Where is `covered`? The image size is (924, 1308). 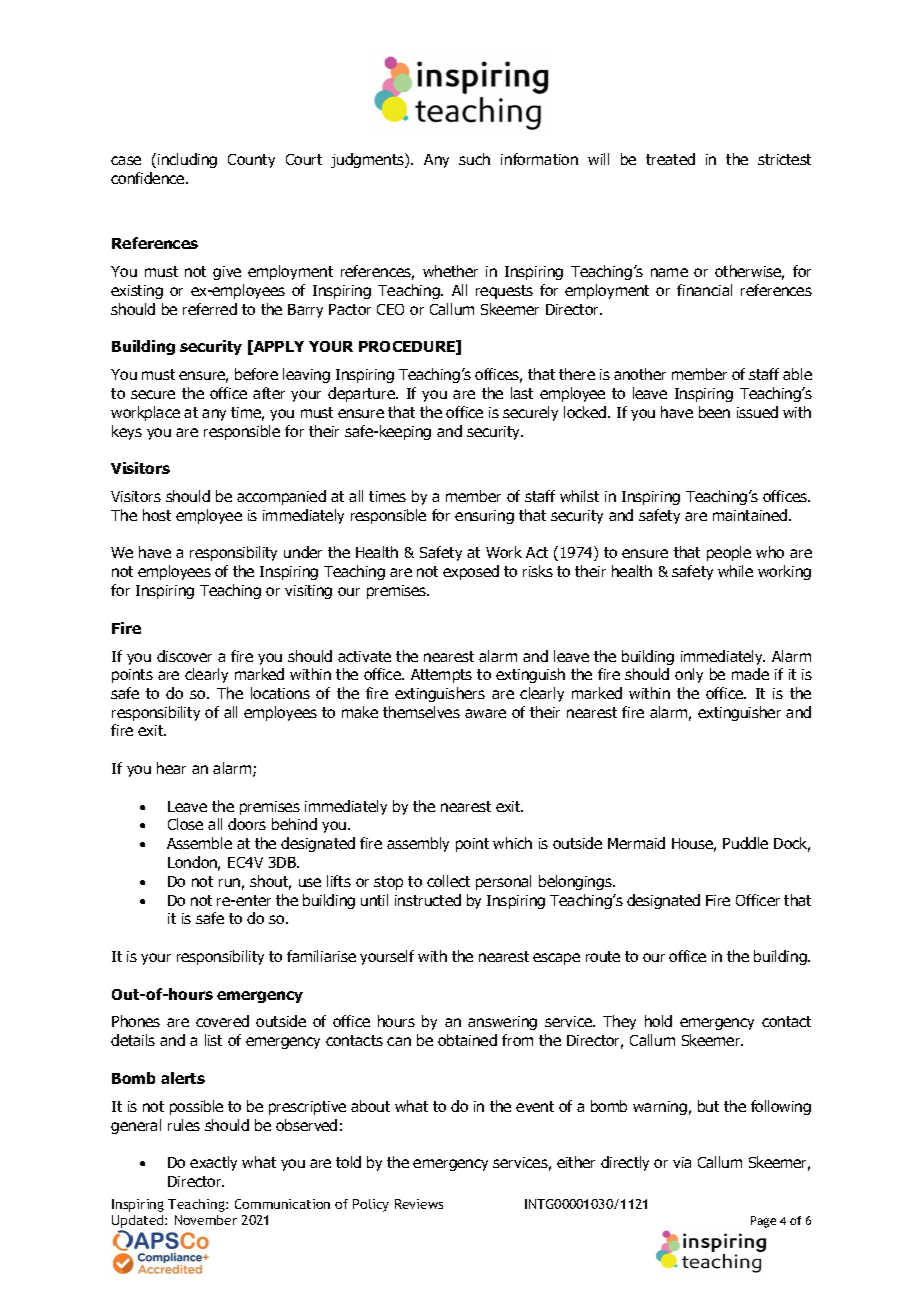
covered is located at coordinates (222, 1021).
